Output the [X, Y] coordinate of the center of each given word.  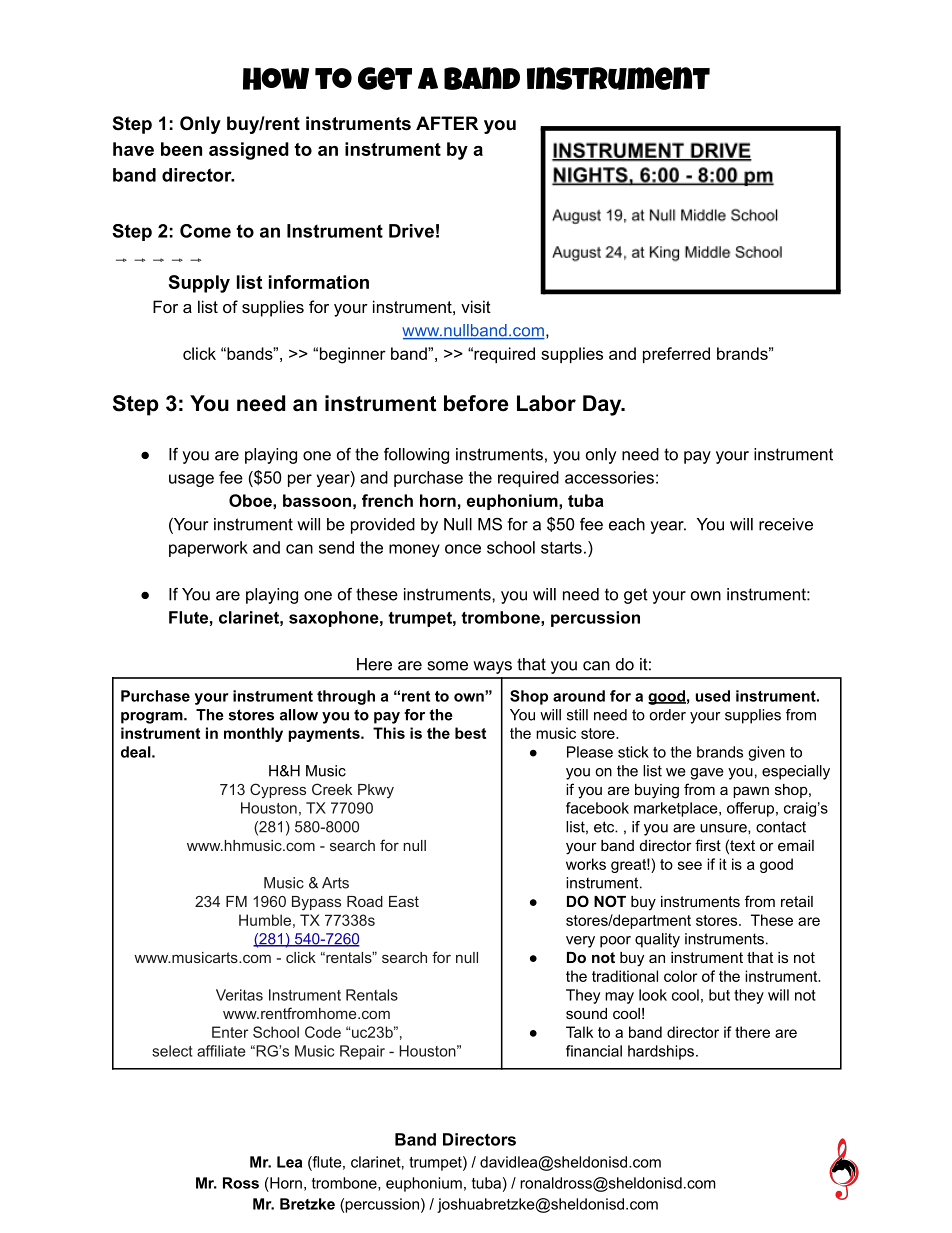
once [463, 549]
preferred [676, 355]
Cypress [278, 790]
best [470, 733]
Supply [199, 284]
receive [786, 524]
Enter [230, 1032]
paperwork [208, 549]
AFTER [447, 123]
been [181, 149]
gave [707, 774]
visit [476, 306]
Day [603, 405]
